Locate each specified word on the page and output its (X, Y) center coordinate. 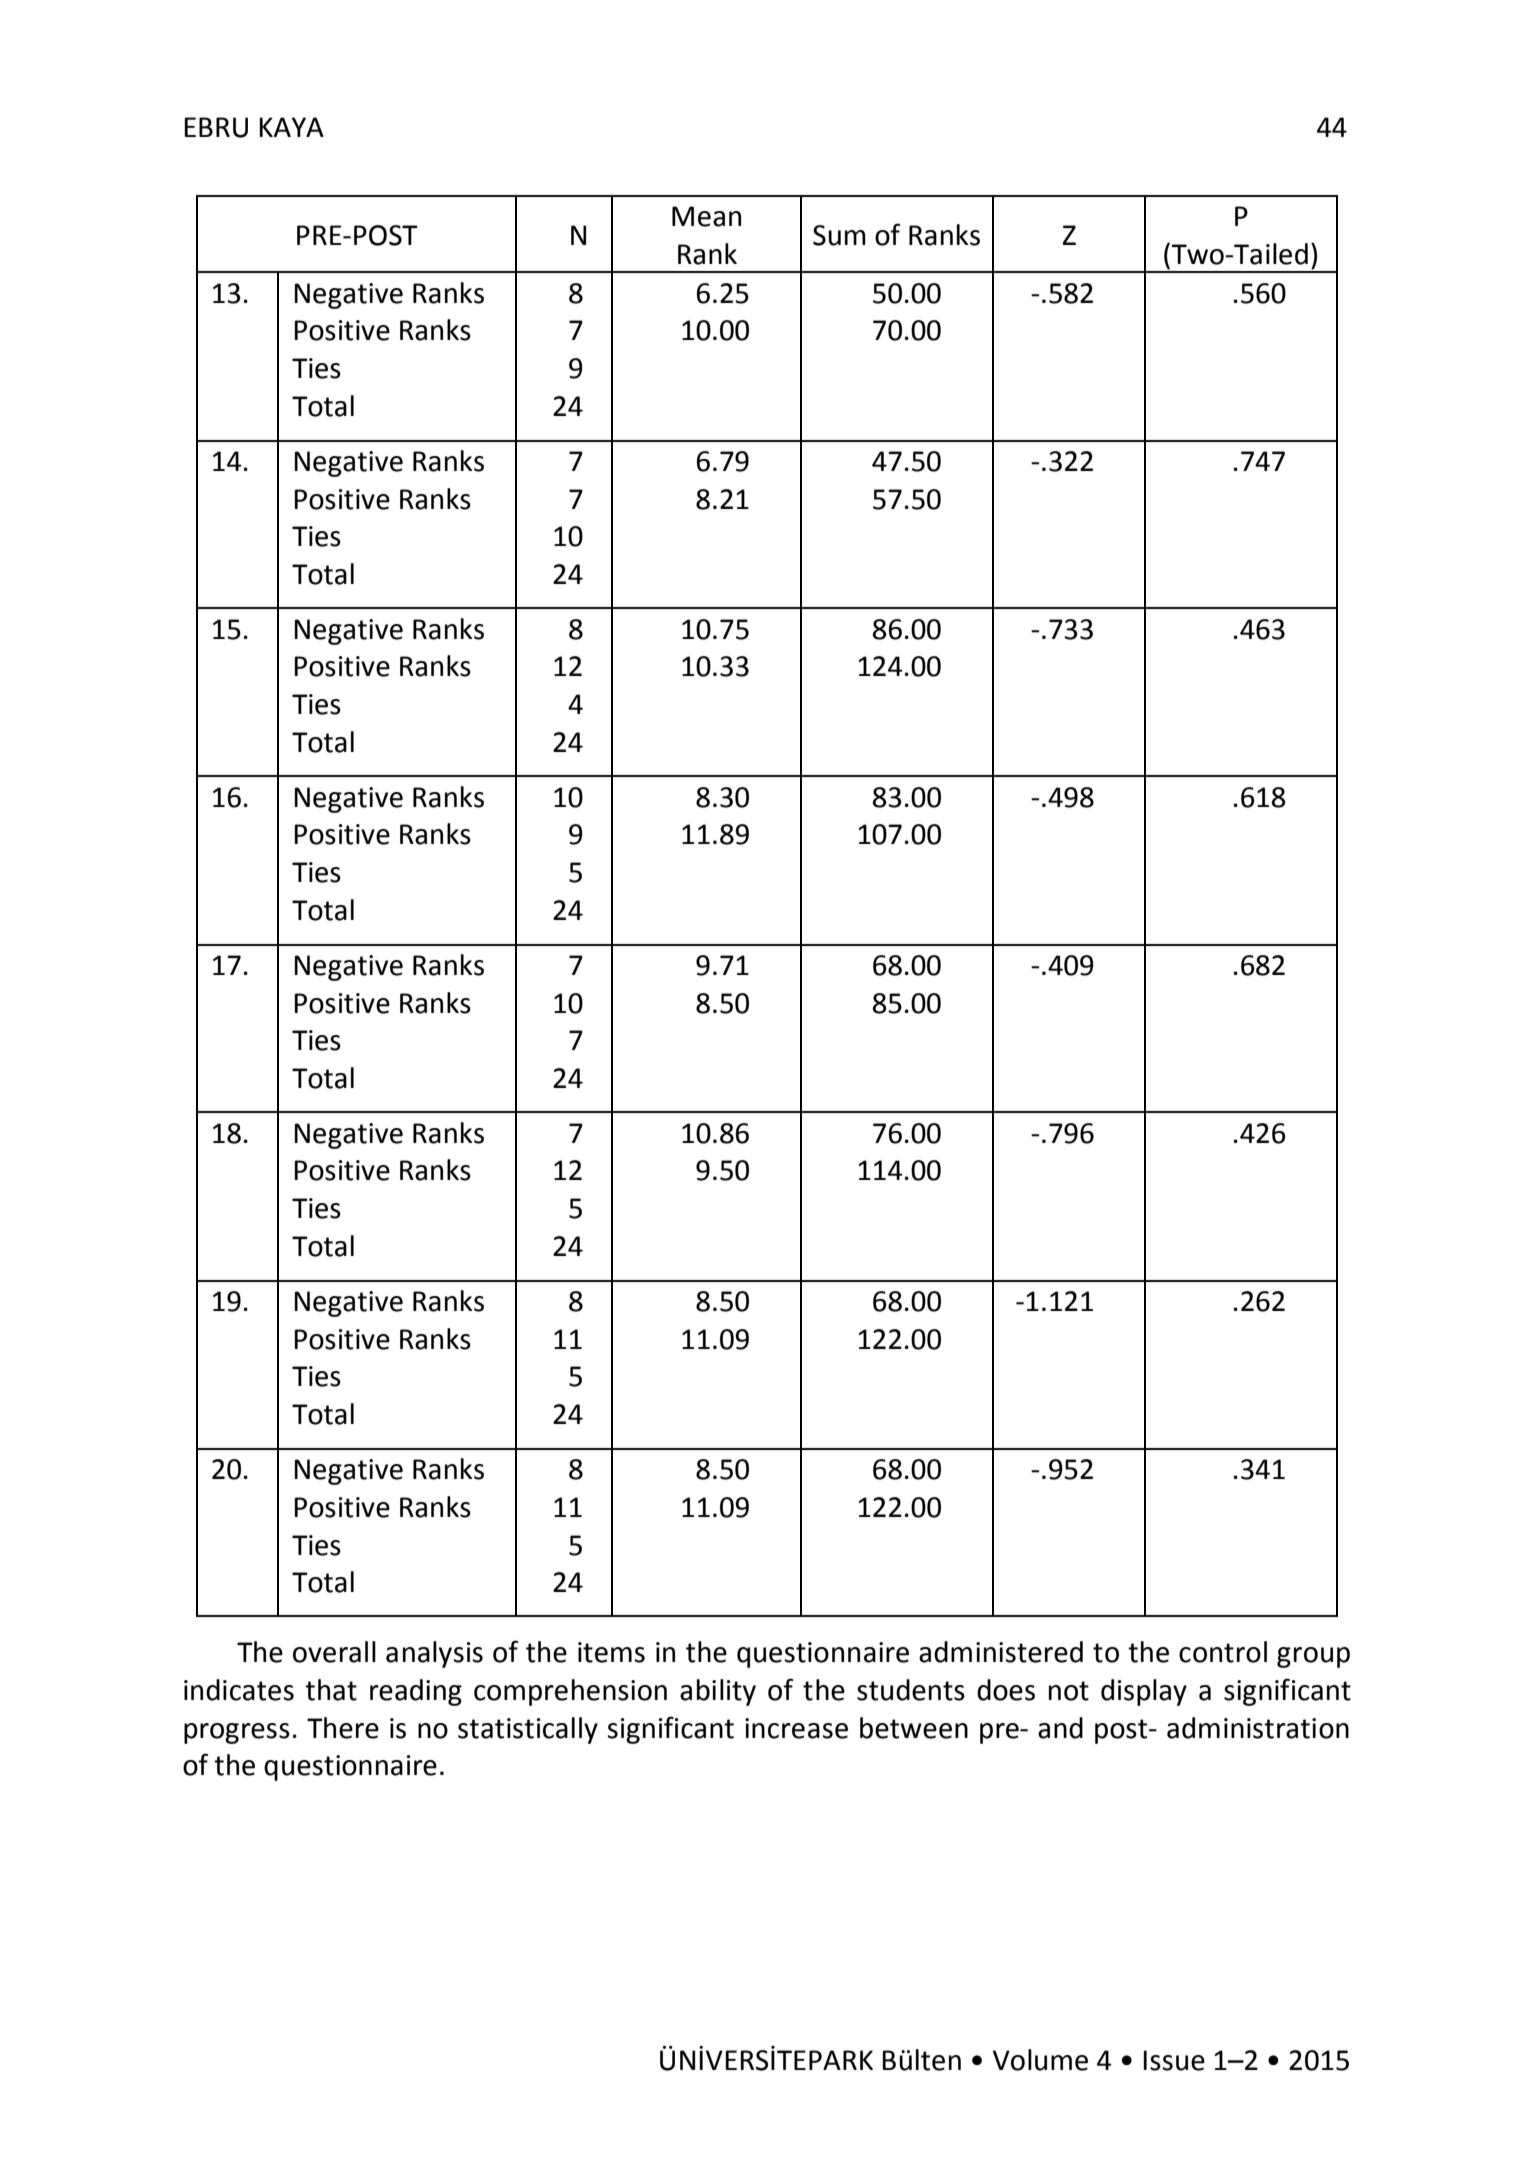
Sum (839, 235)
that (331, 1690)
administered (1001, 1652)
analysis (434, 1654)
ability (718, 1692)
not (1069, 1691)
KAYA (291, 127)
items (611, 1652)
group (1313, 1657)
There (343, 1728)
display (1144, 1692)
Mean (706, 216)
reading (416, 1692)
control (1223, 1652)
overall (334, 1652)
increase (796, 1728)
